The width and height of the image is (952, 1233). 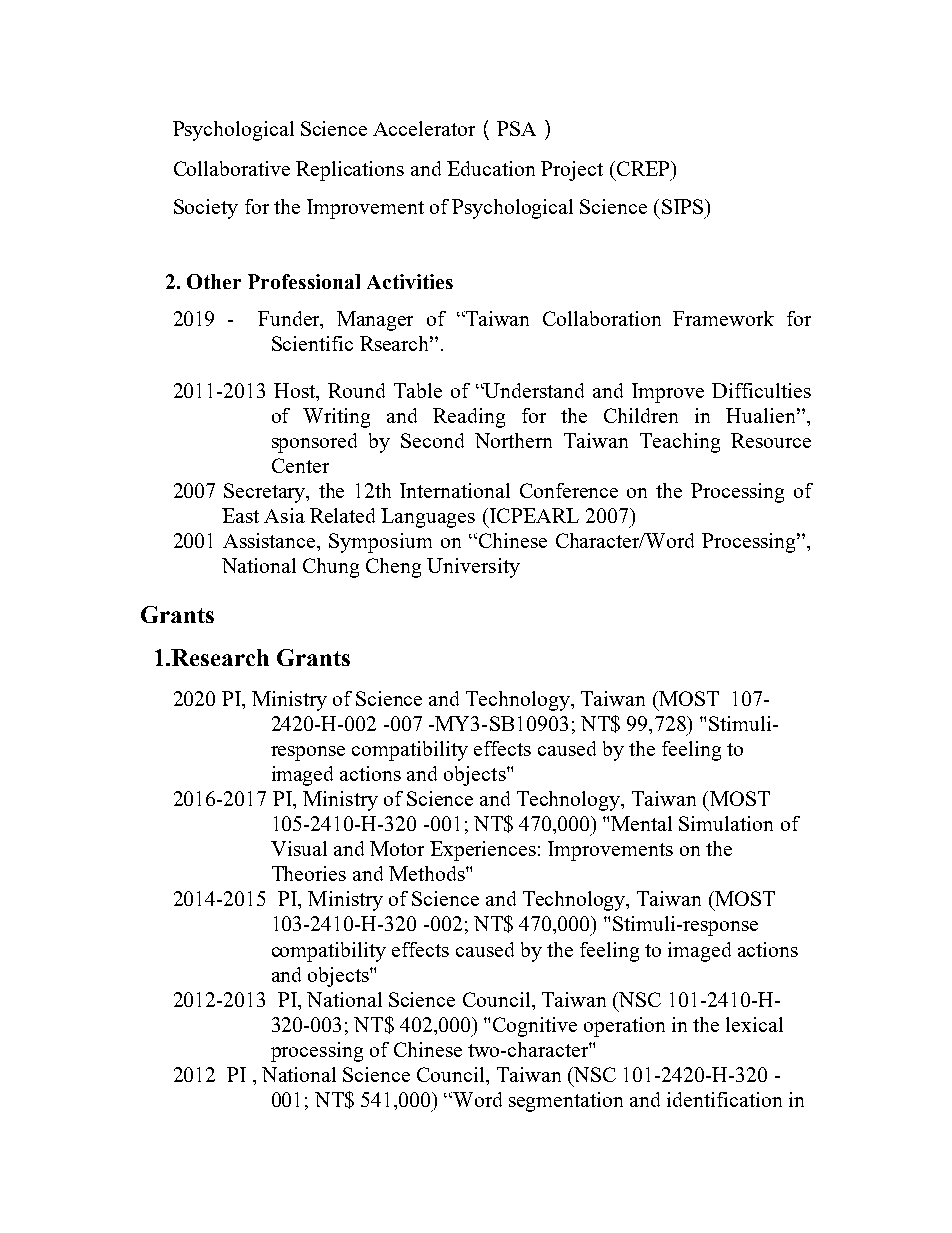 I want to click on Reading, so click(x=469, y=418).
